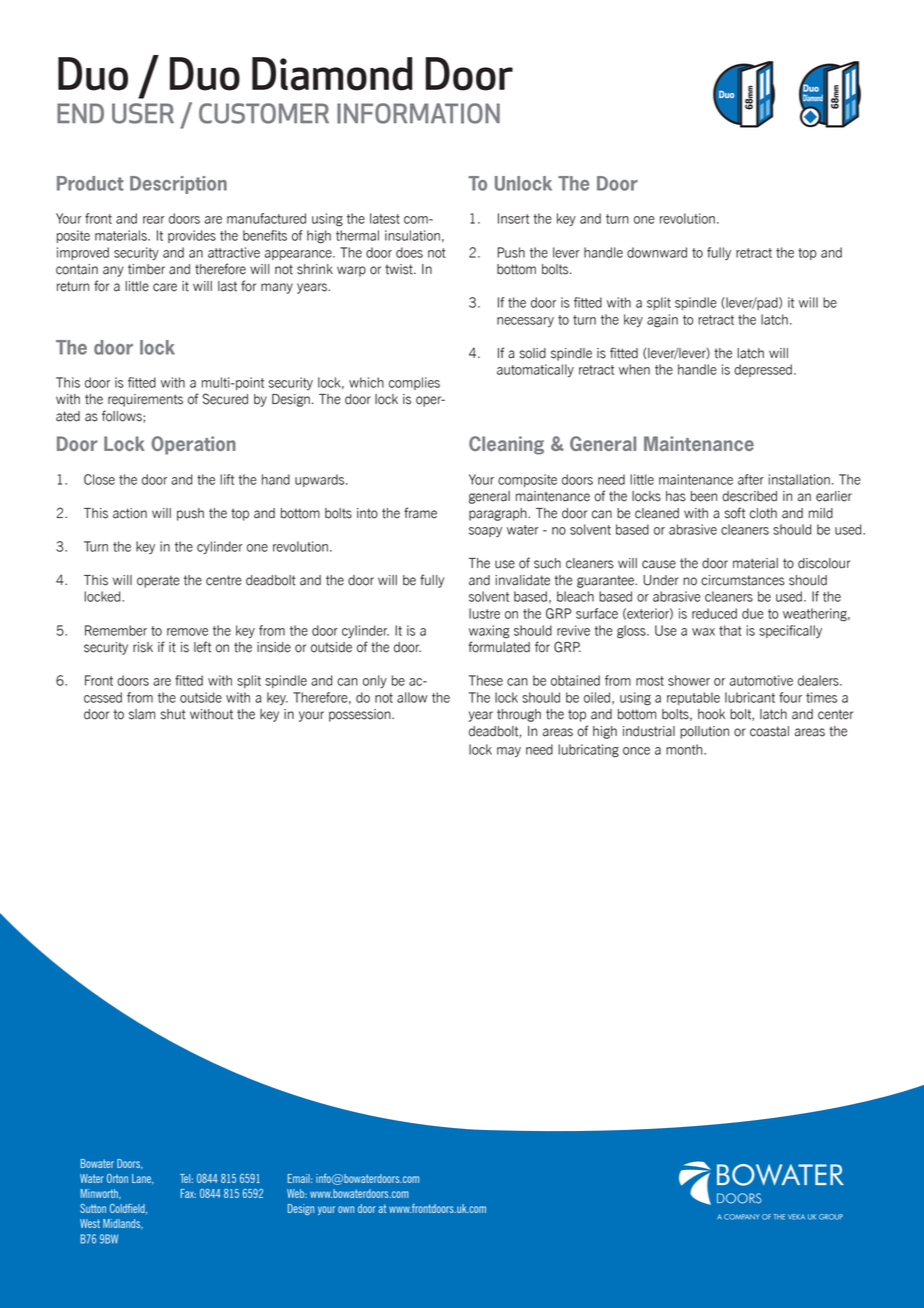 The image size is (924, 1308). What do you see at coordinates (685, 749) in the document?
I see `month` at bounding box center [685, 749].
